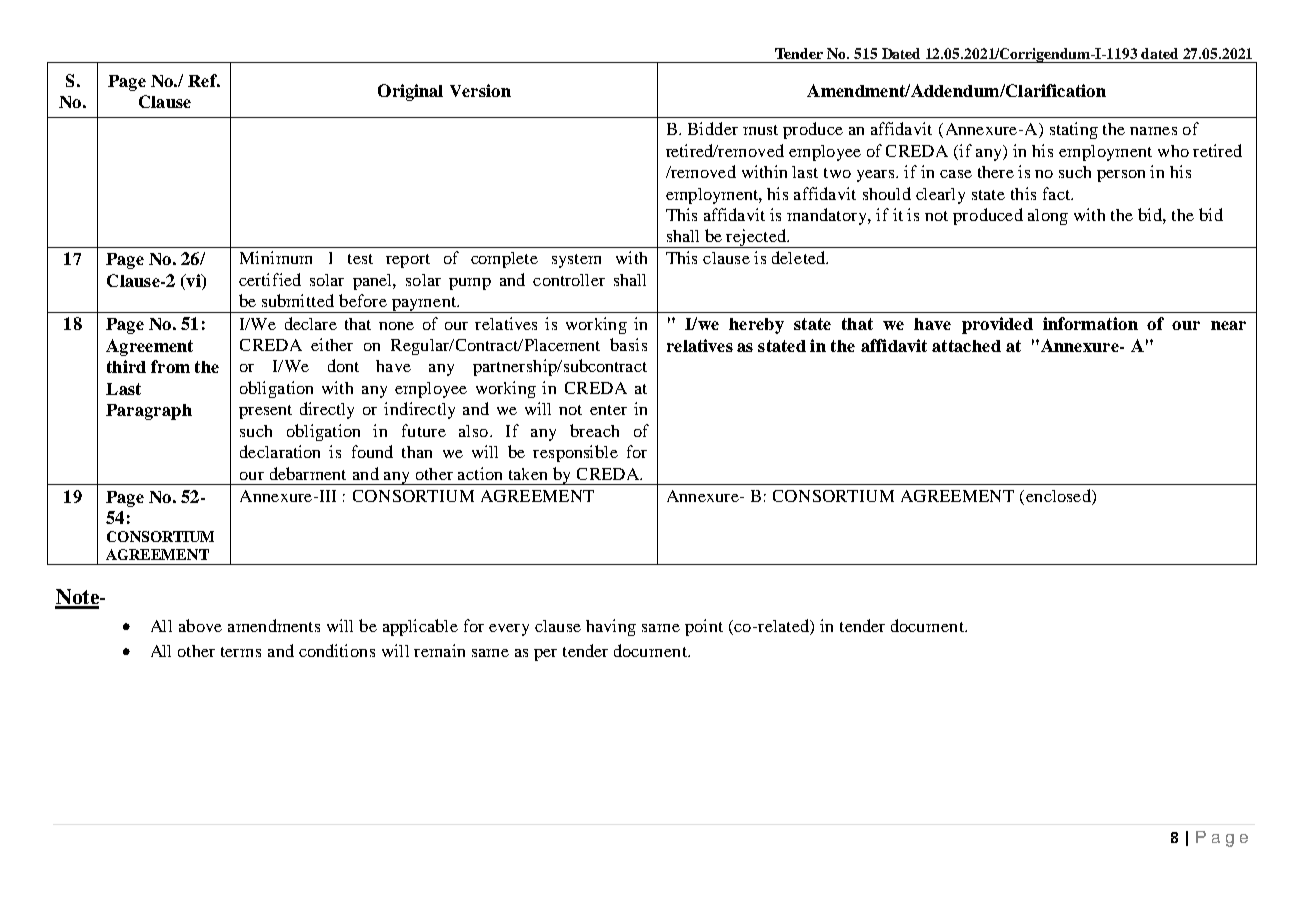 This document has height=924, width=1308. What do you see at coordinates (628, 344) in the document?
I see `basis` at bounding box center [628, 344].
